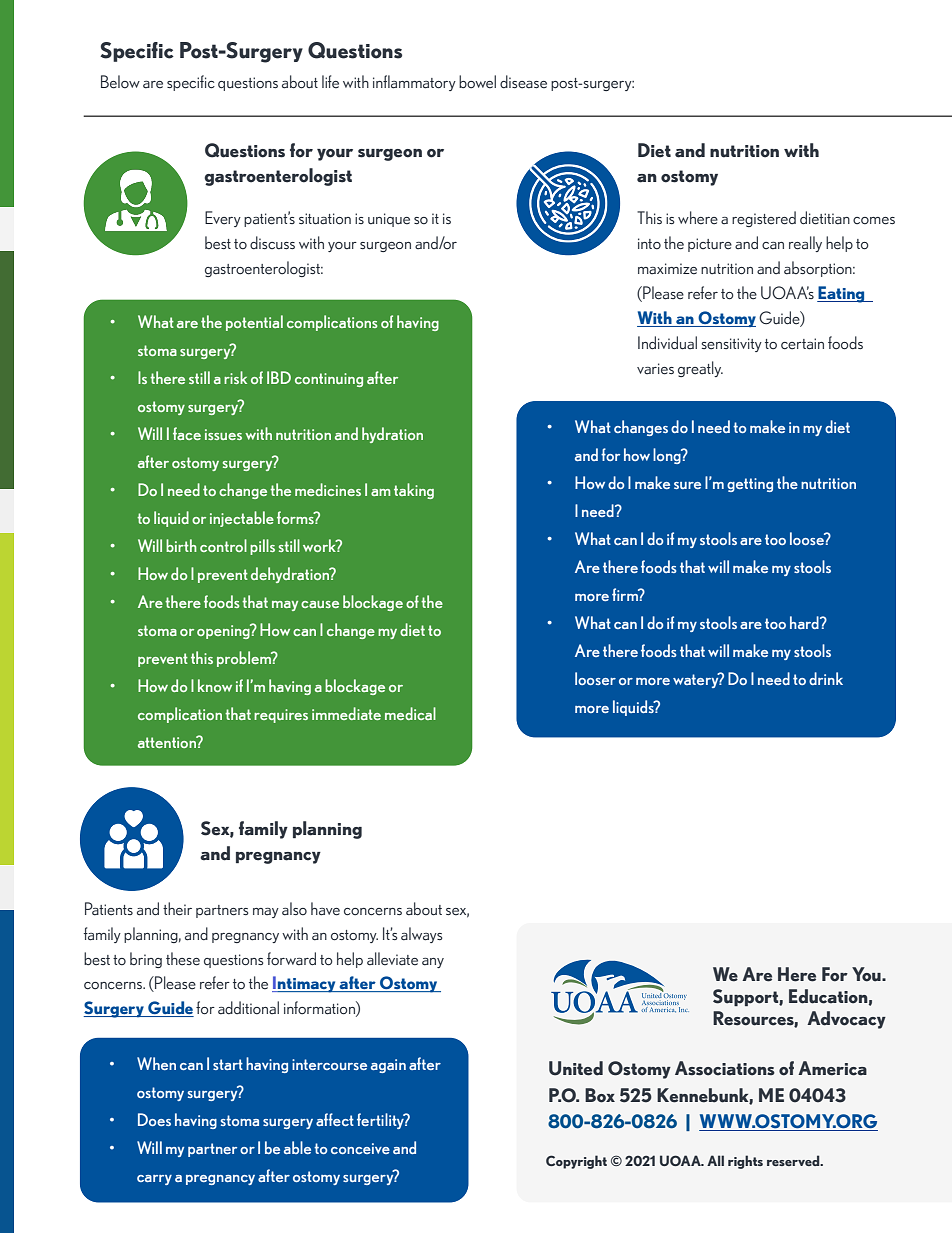 The height and width of the screenshot is (1233, 952). What do you see at coordinates (154, 1119) in the screenshot?
I see `Does` at bounding box center [154, 1119].
